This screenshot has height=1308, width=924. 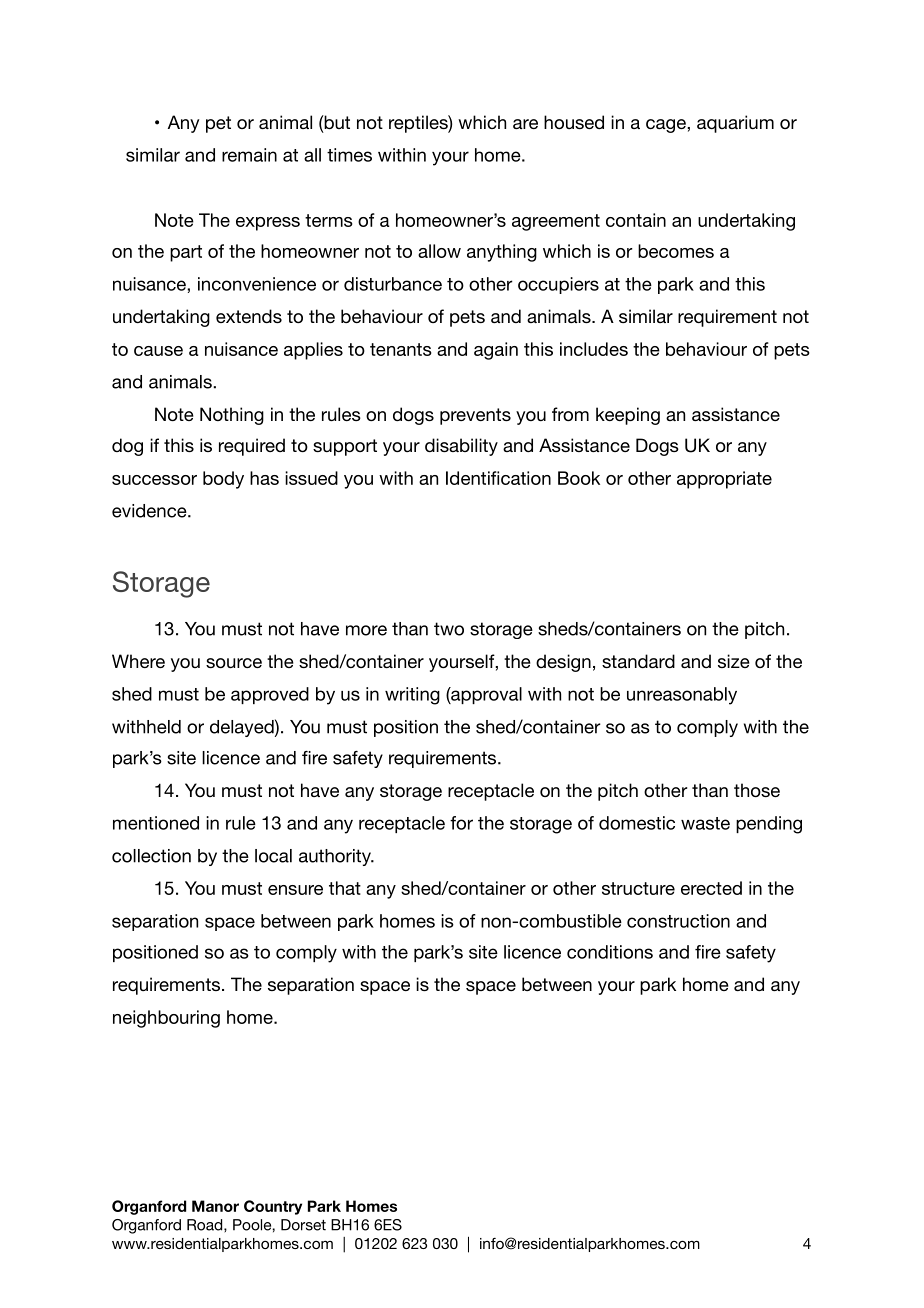 What do you see at coordinates (667, 126) in the screenshot?
I see `cage` at bounding box center [667, 126].
